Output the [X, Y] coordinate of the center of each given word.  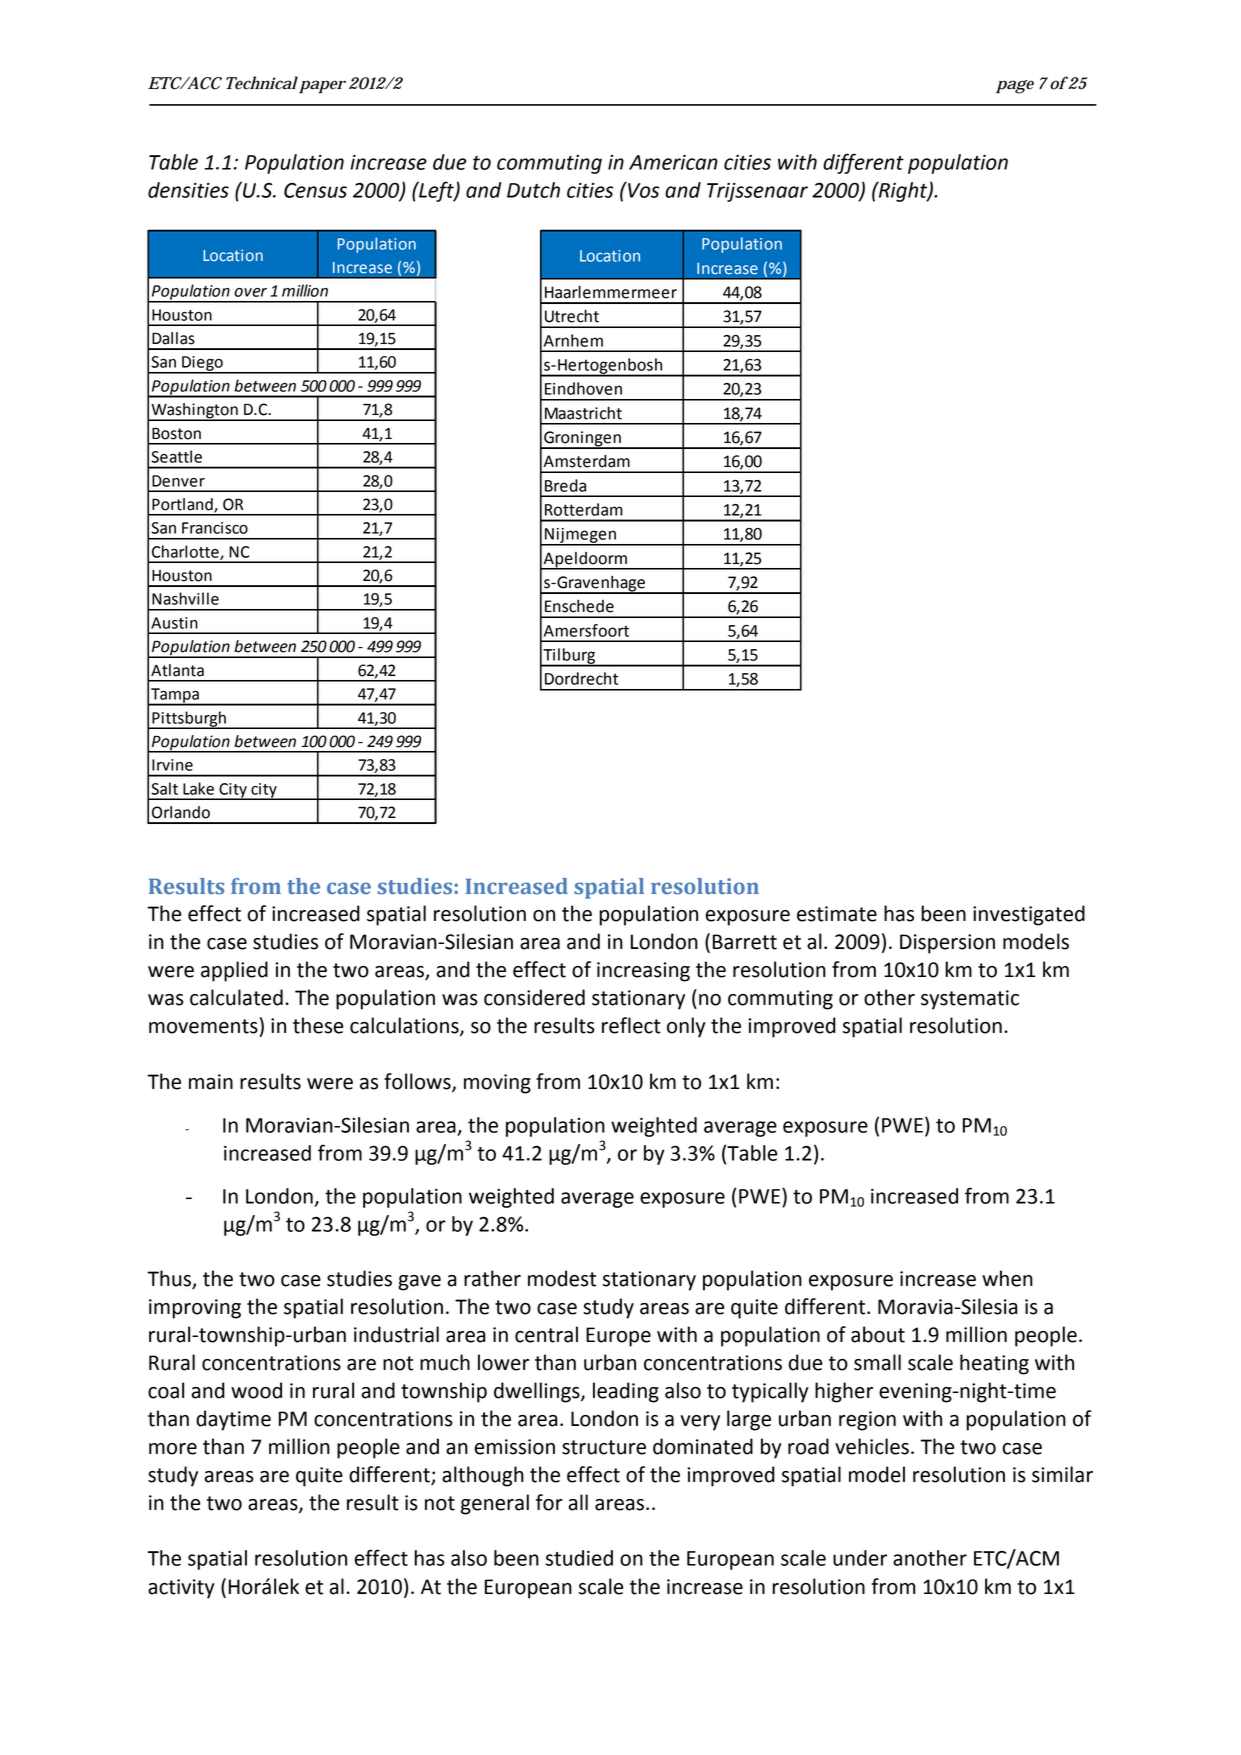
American [673, 162]
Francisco [215, 528]
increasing [643, 972]
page [1015, 87]
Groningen [582, 440]
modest [562, 1278]
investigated [1029, 915]
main [211, 1082]
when [1007, 1278]
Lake [198, 788]
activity [181, 1589]
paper [322, 87]
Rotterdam [584, 509]
